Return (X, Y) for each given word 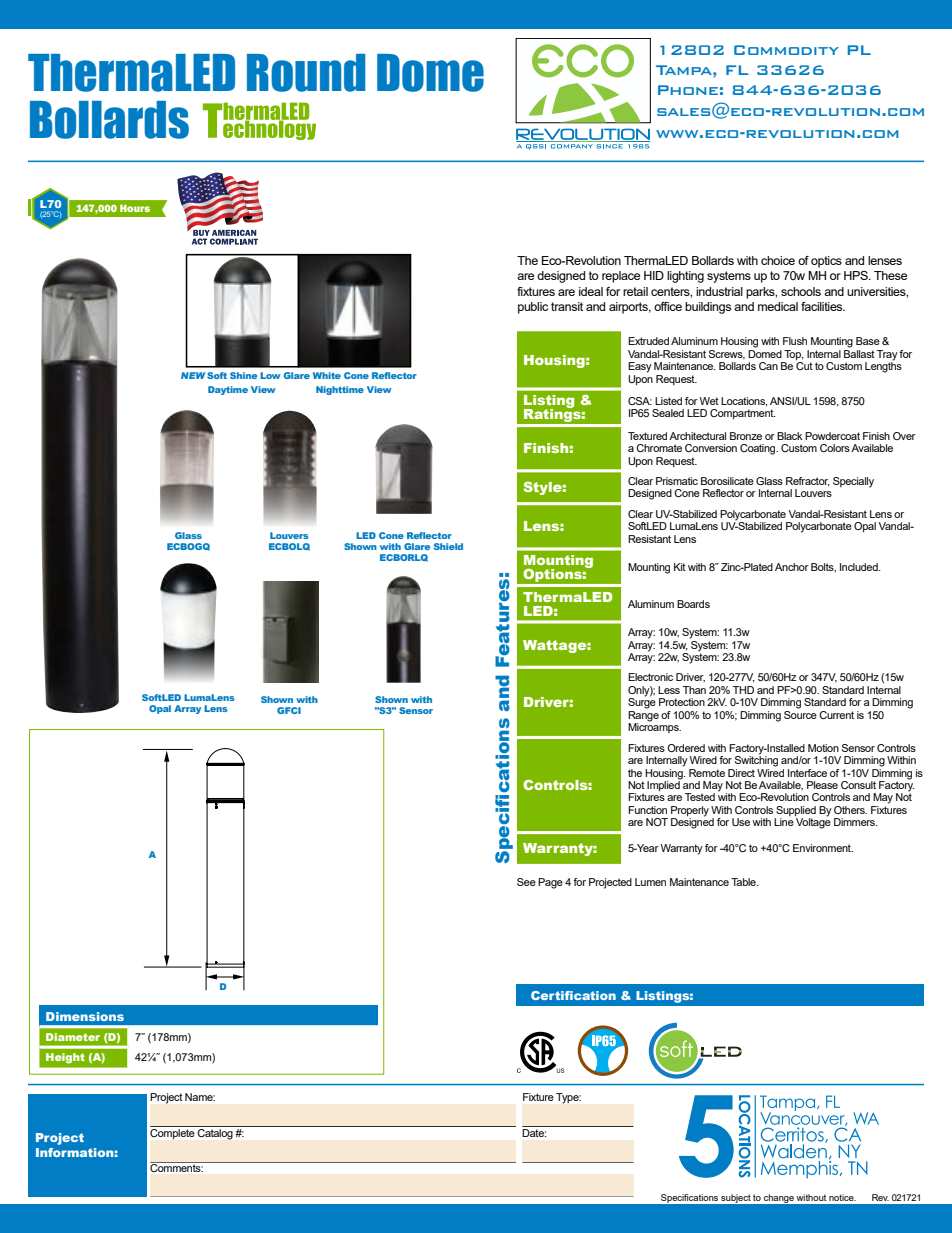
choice (778, 260)
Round (306, 73)
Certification (573, 995)
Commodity (786, 50)
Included (860, 567)
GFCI (289, 710)
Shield (448, 546)
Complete (173, 1132)
